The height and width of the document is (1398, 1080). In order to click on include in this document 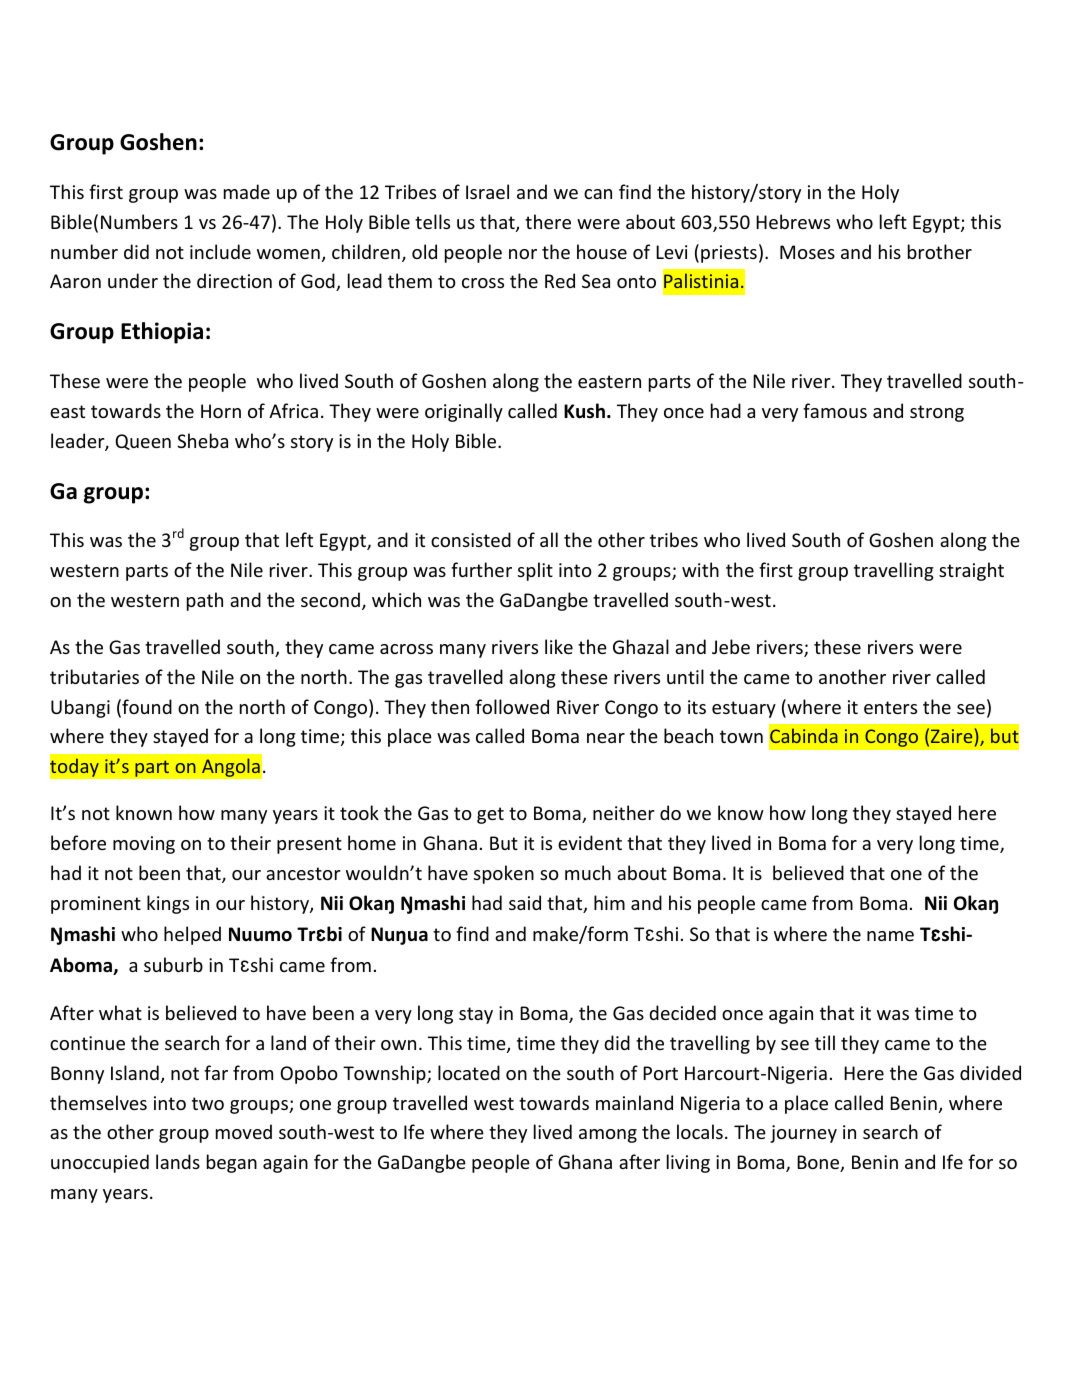, I will do `click(220, 251)`.
